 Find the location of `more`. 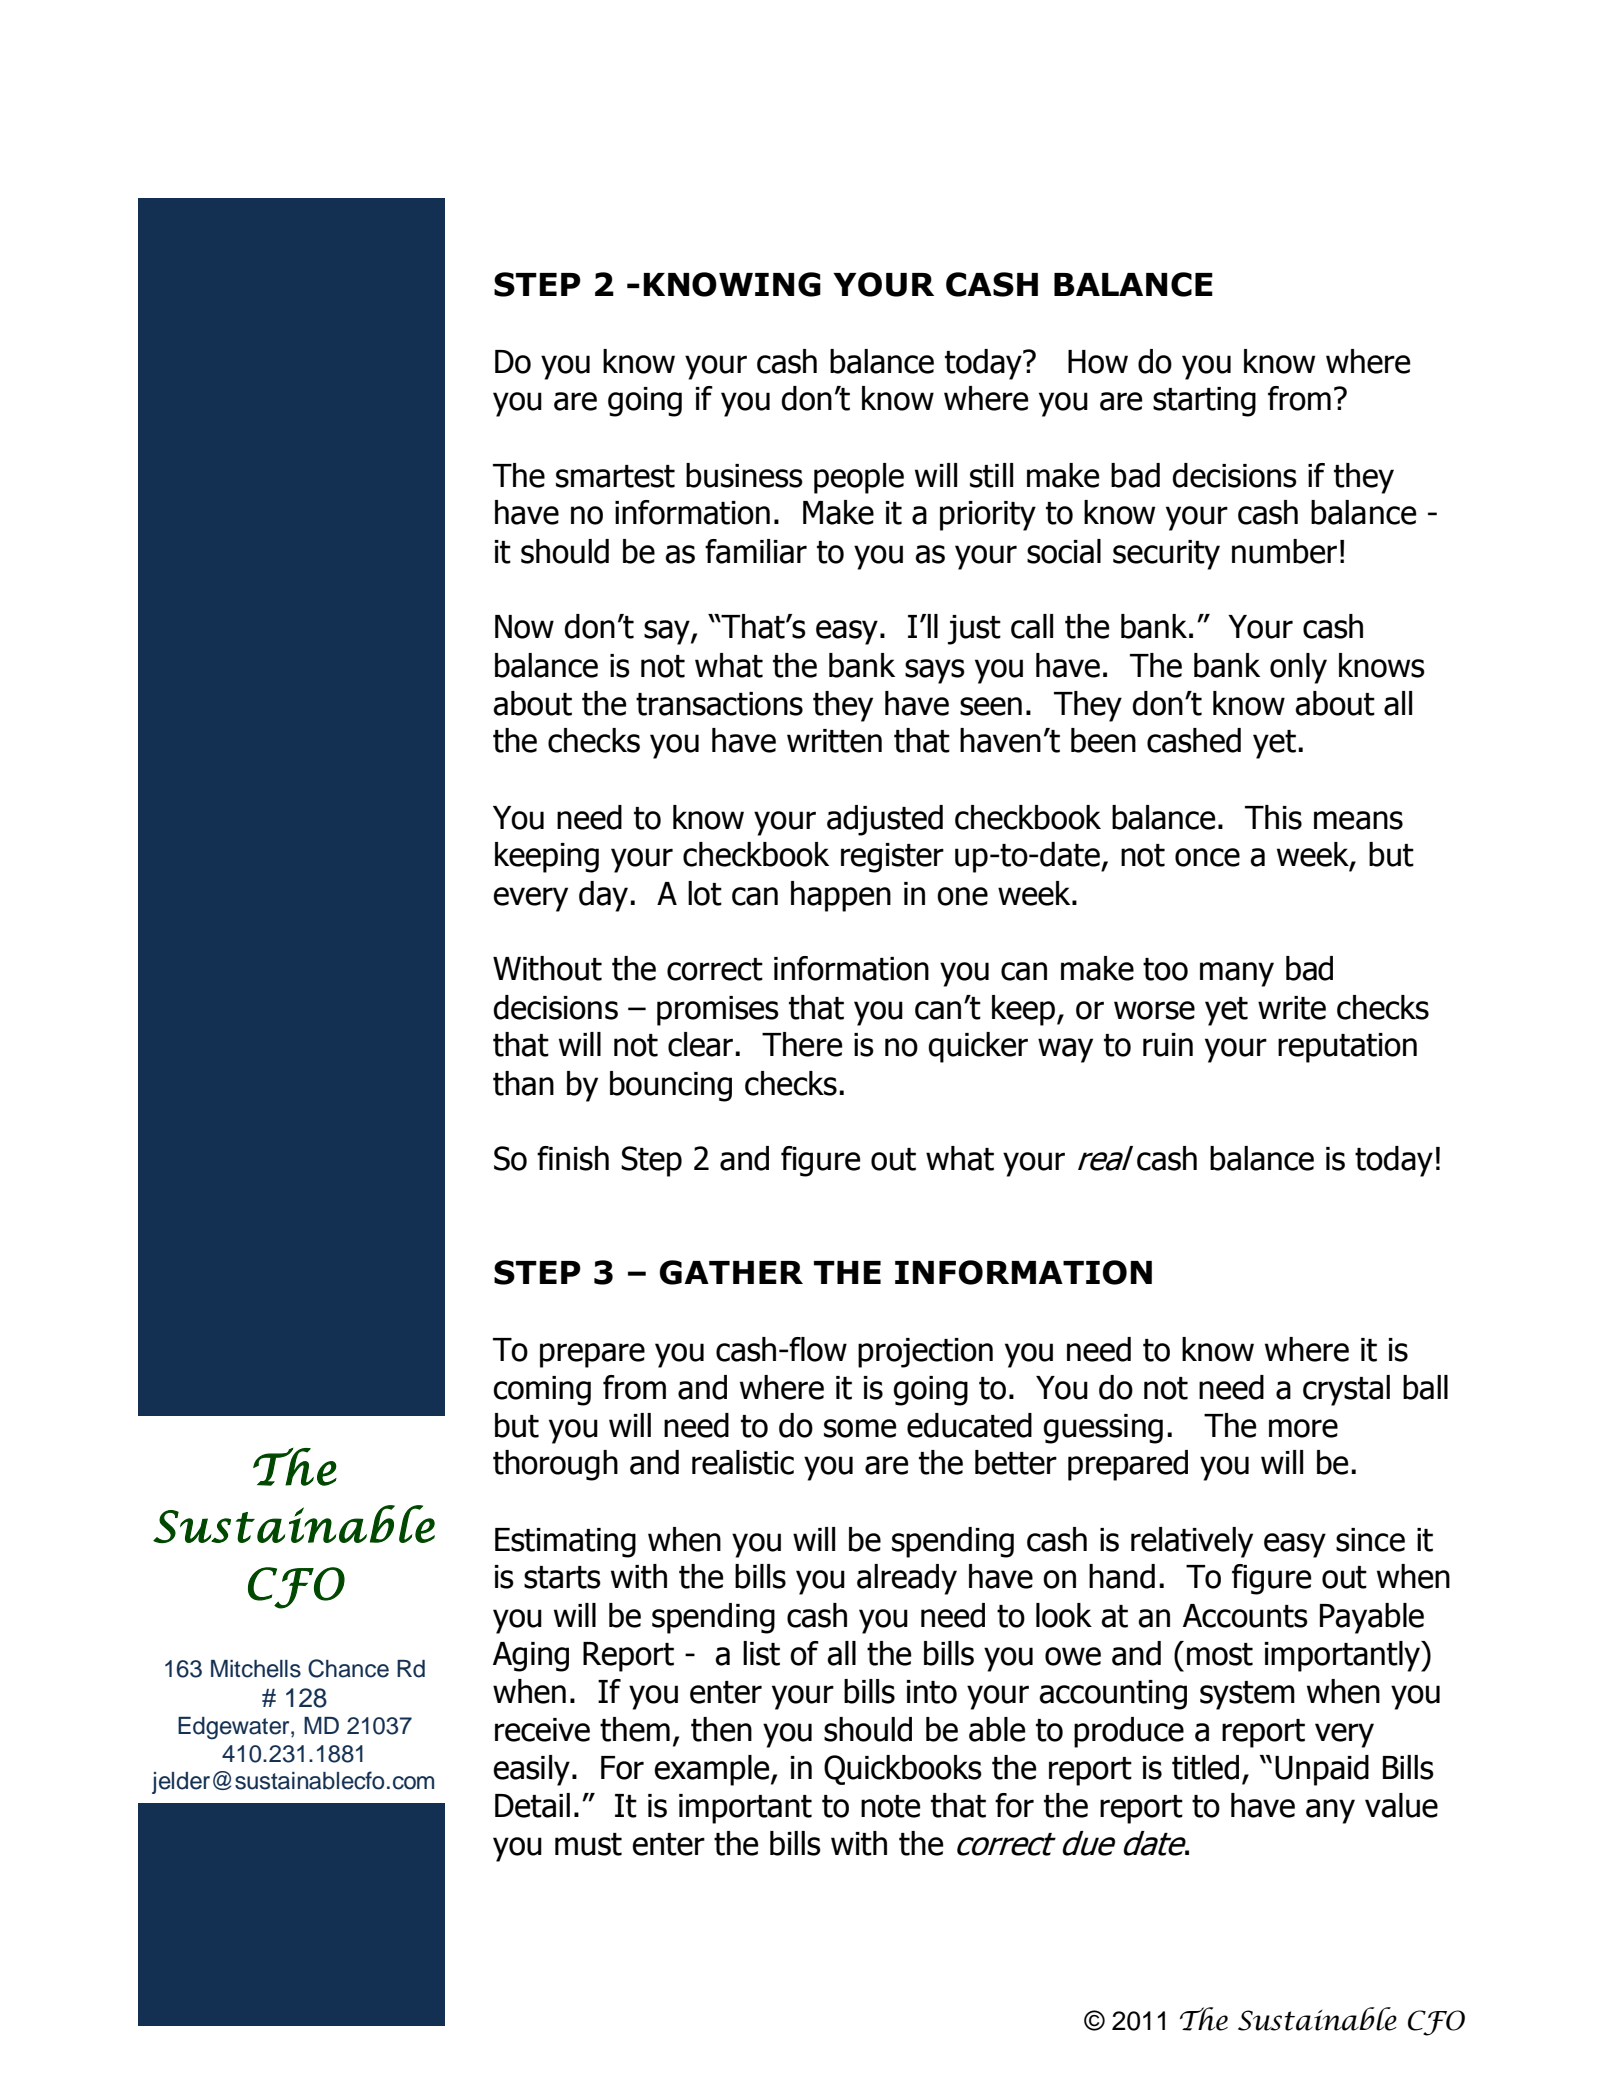

more is located at coordinates (1303, 1428).
